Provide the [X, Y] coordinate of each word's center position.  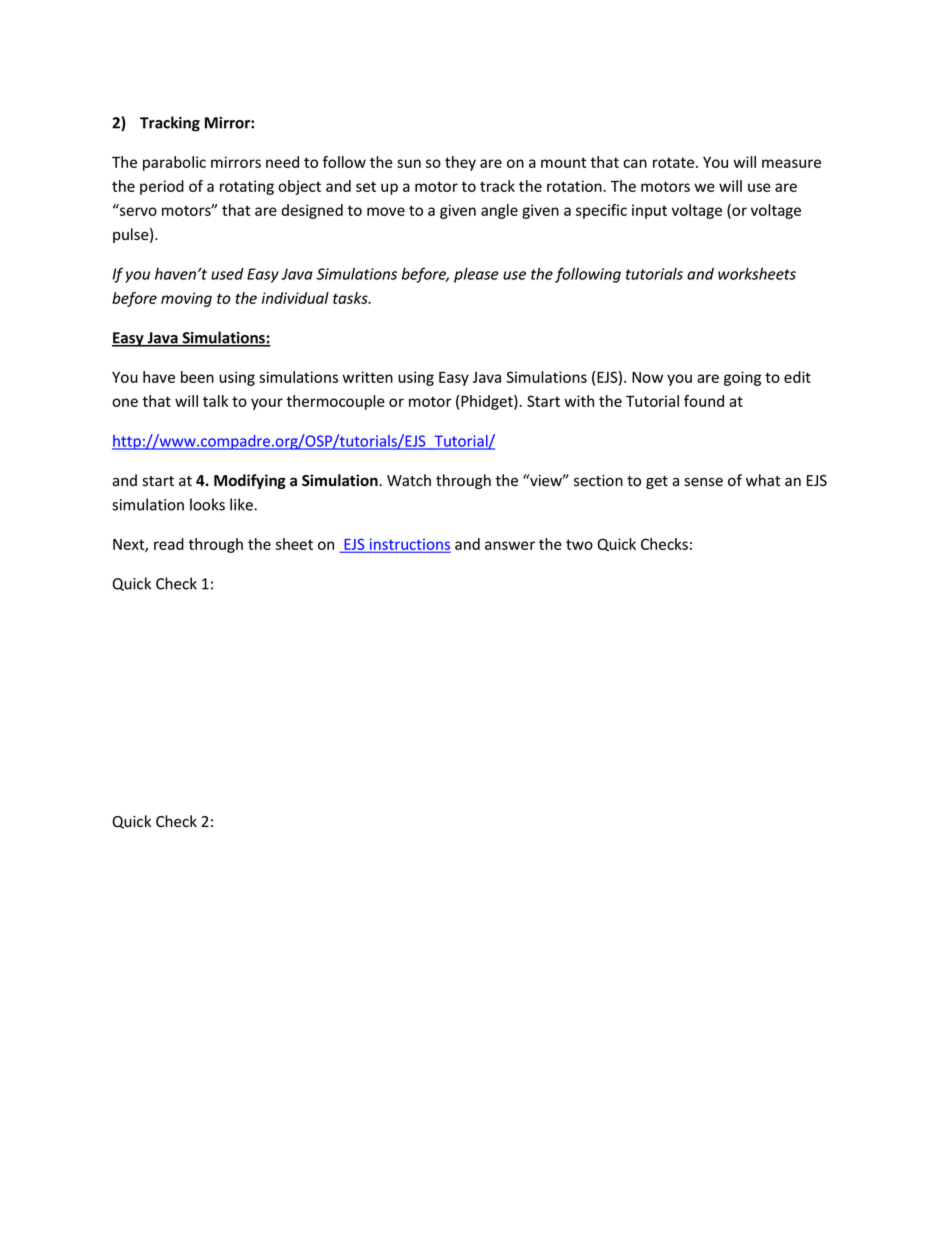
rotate [673, 162]
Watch [409, 480]
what [763, 480]
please [476, 275]
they [460, 163]
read [169, 544]
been [197, 377]
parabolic [174, 163]
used [227, 274]
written [367, 377]
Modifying [250, 481]
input [649, 211]
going [742, 378]
